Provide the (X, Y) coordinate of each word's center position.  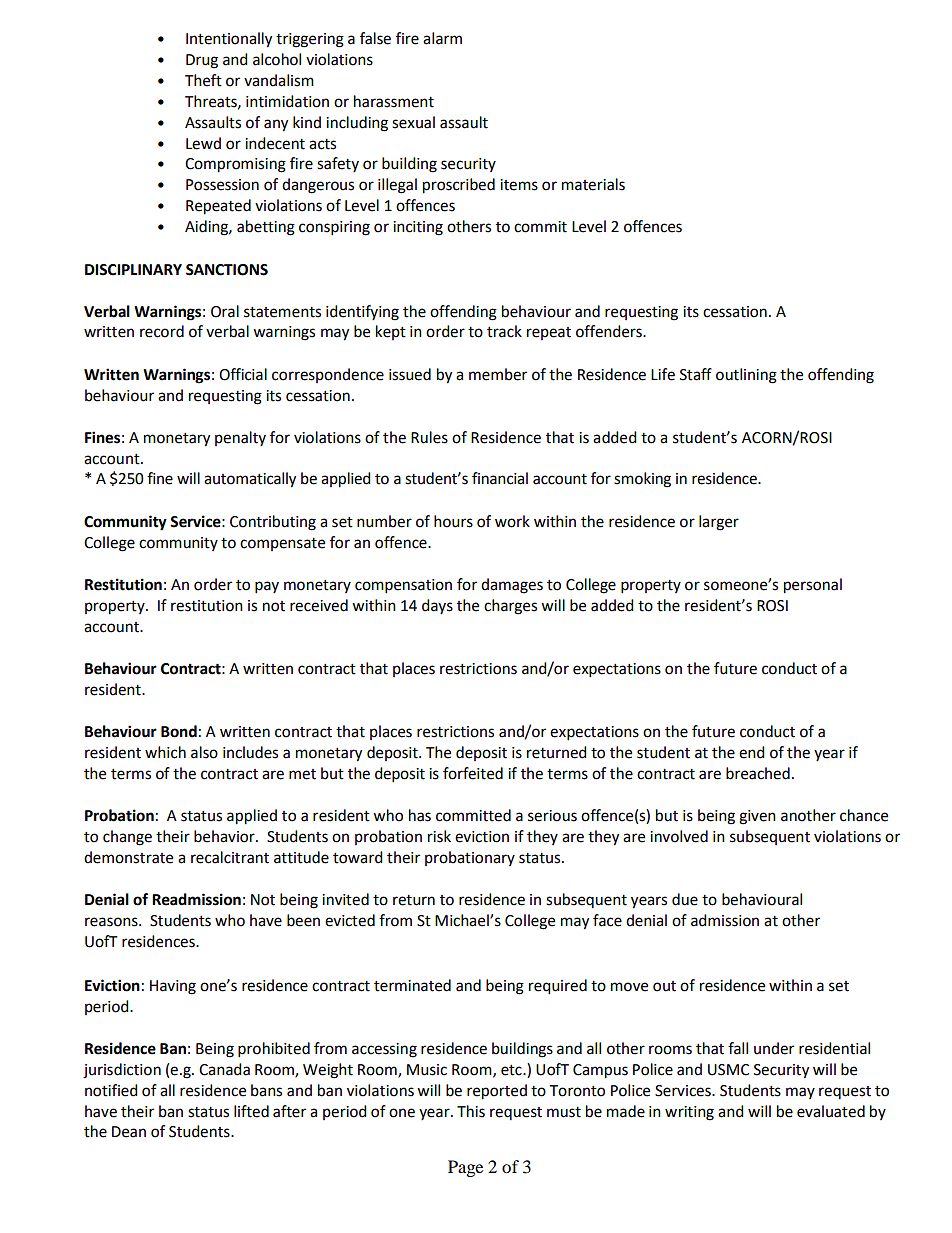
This (471, 1111)
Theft (203, 80)
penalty (240, 438)
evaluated (831, 1111)
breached (758, 773)
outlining (746, 376)
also (204, 752)
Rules (429, 437)
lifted (251, 1111)
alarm (442, 38)
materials (593, 184)
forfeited (473, 773)
